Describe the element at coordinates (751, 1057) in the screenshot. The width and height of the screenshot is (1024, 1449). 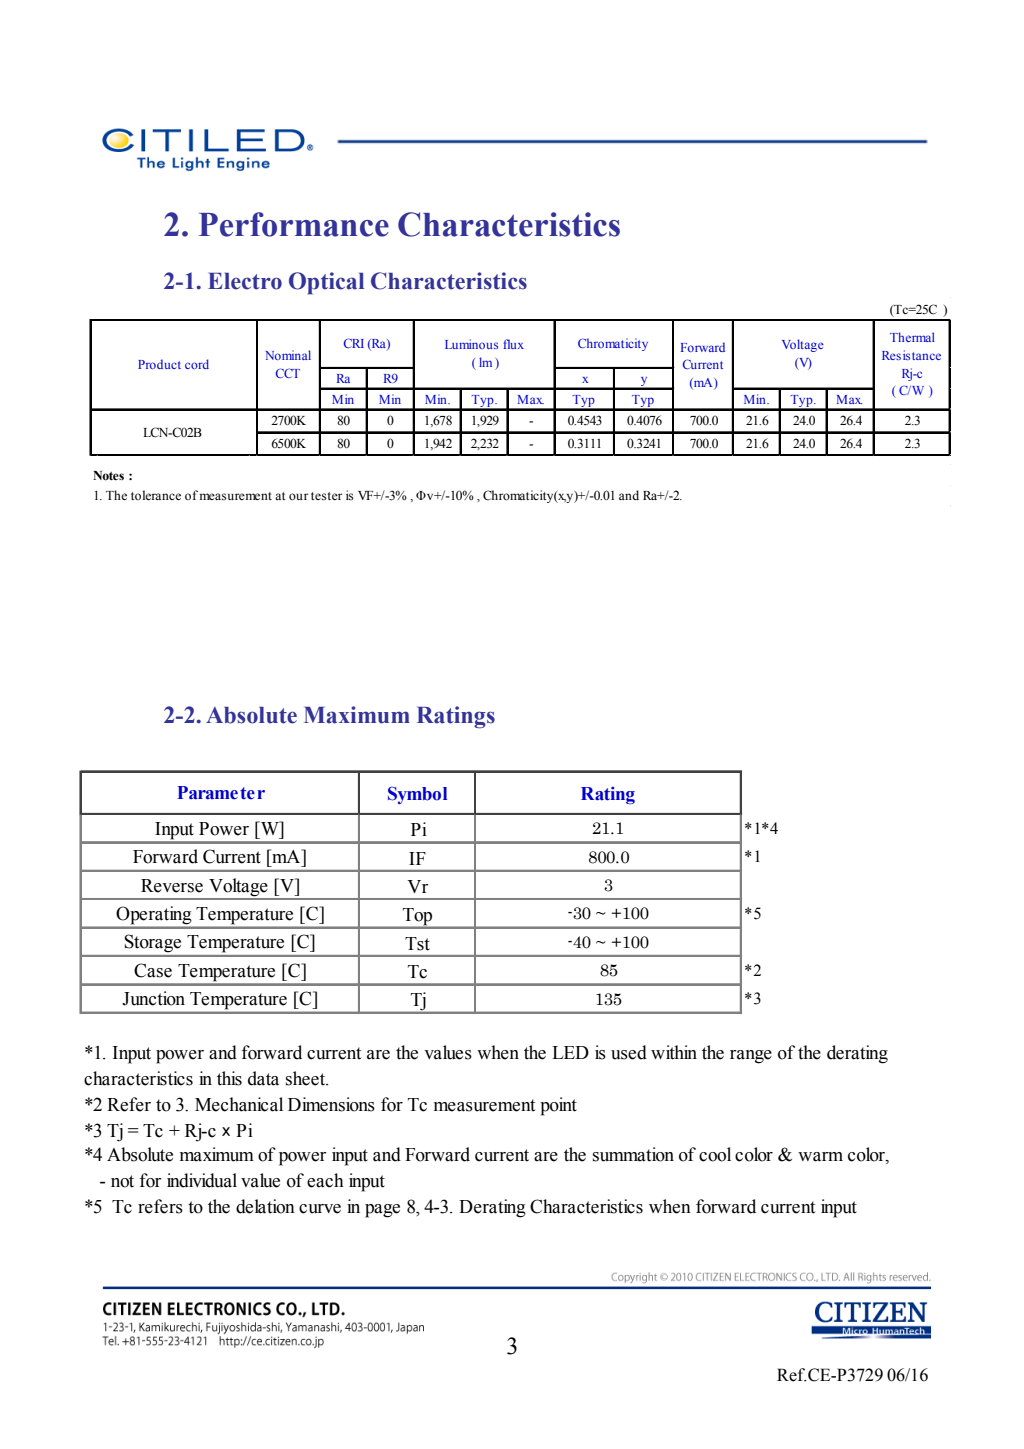
I see `range` at that location.
